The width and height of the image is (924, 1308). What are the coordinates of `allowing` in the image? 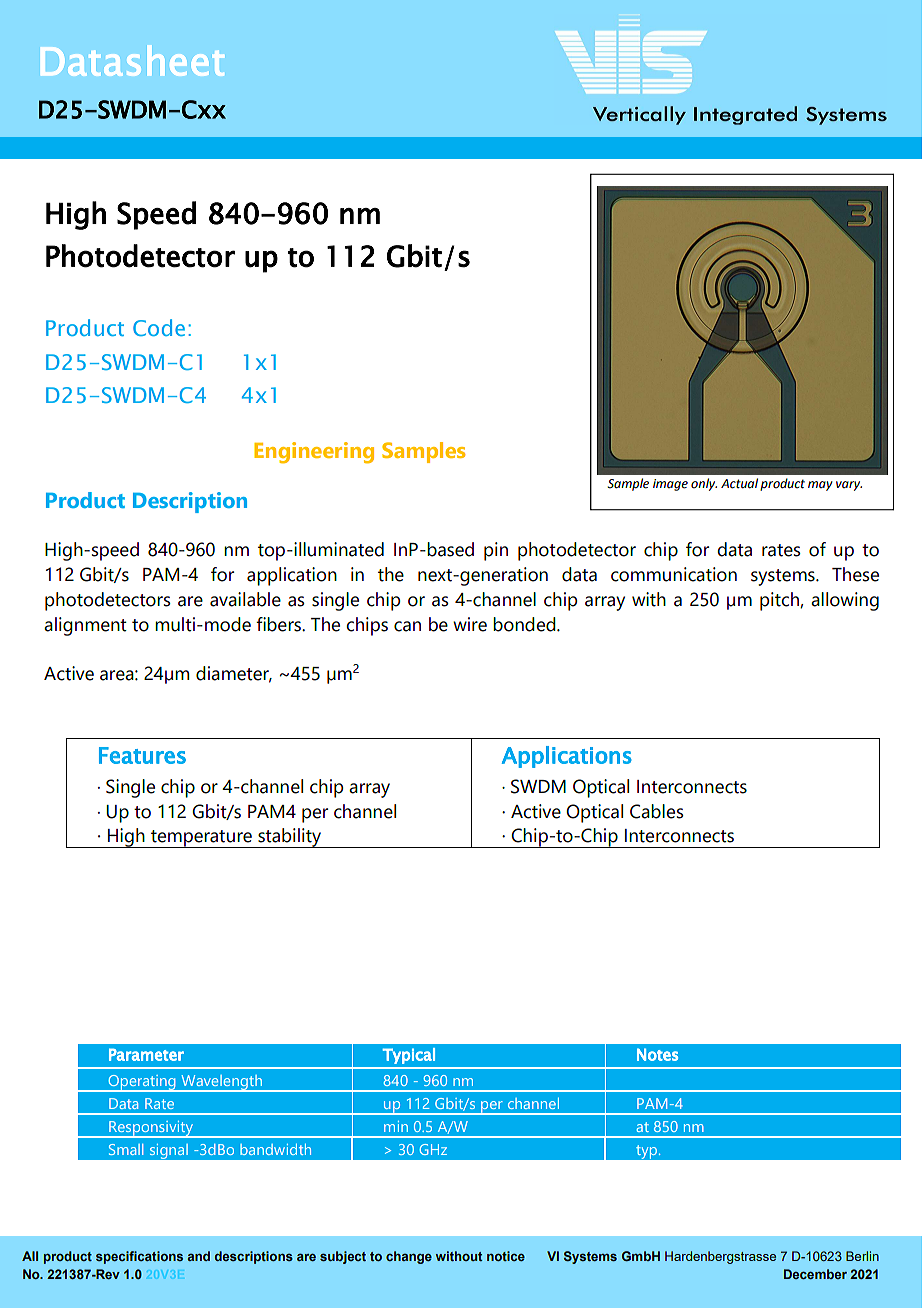 It's located at (845, 601).
